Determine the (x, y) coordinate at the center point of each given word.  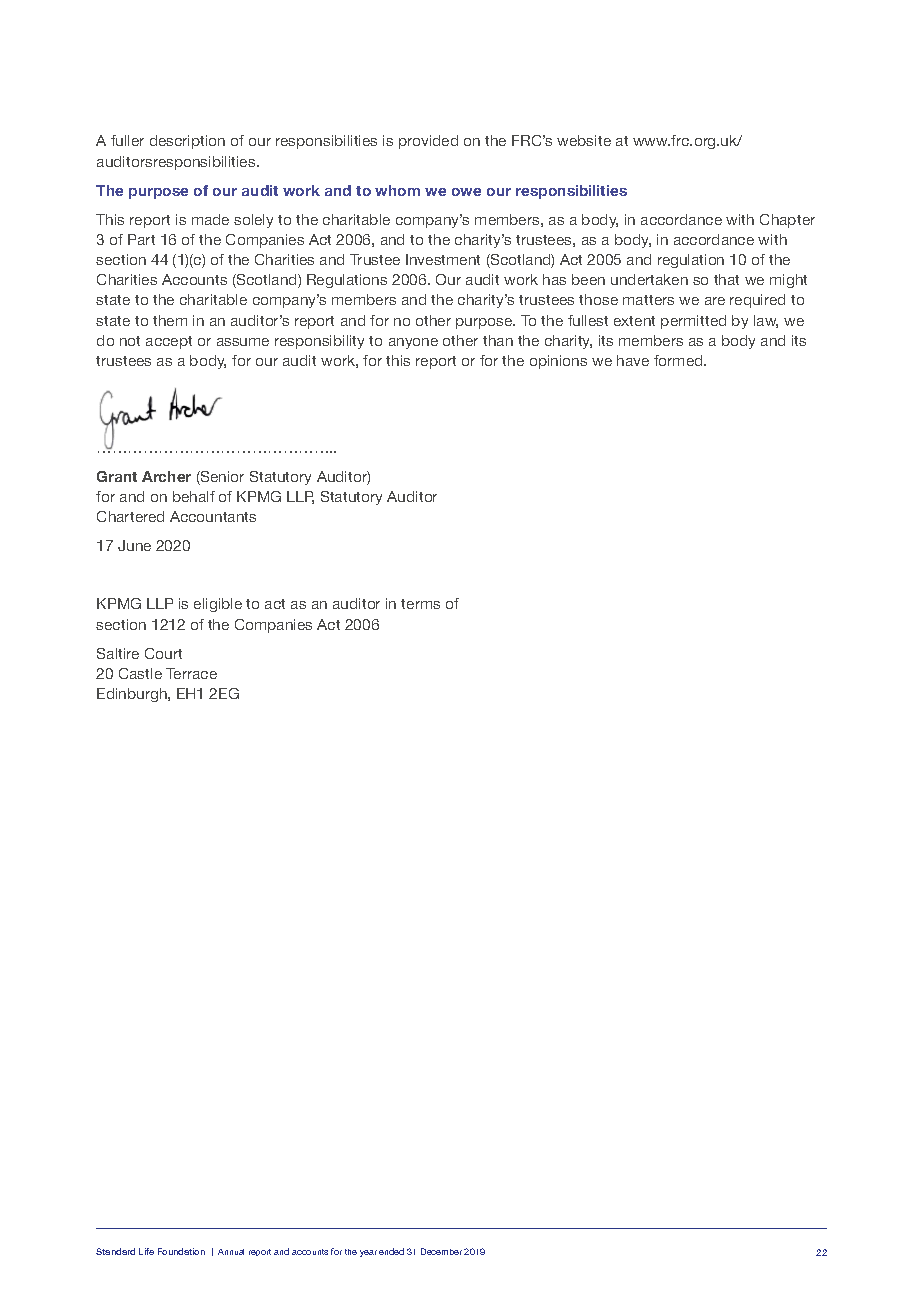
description (187, 142)
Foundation (181, 1251)
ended (391, 1251)
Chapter (787, 221)
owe (466, 192)
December (441, 1251)
